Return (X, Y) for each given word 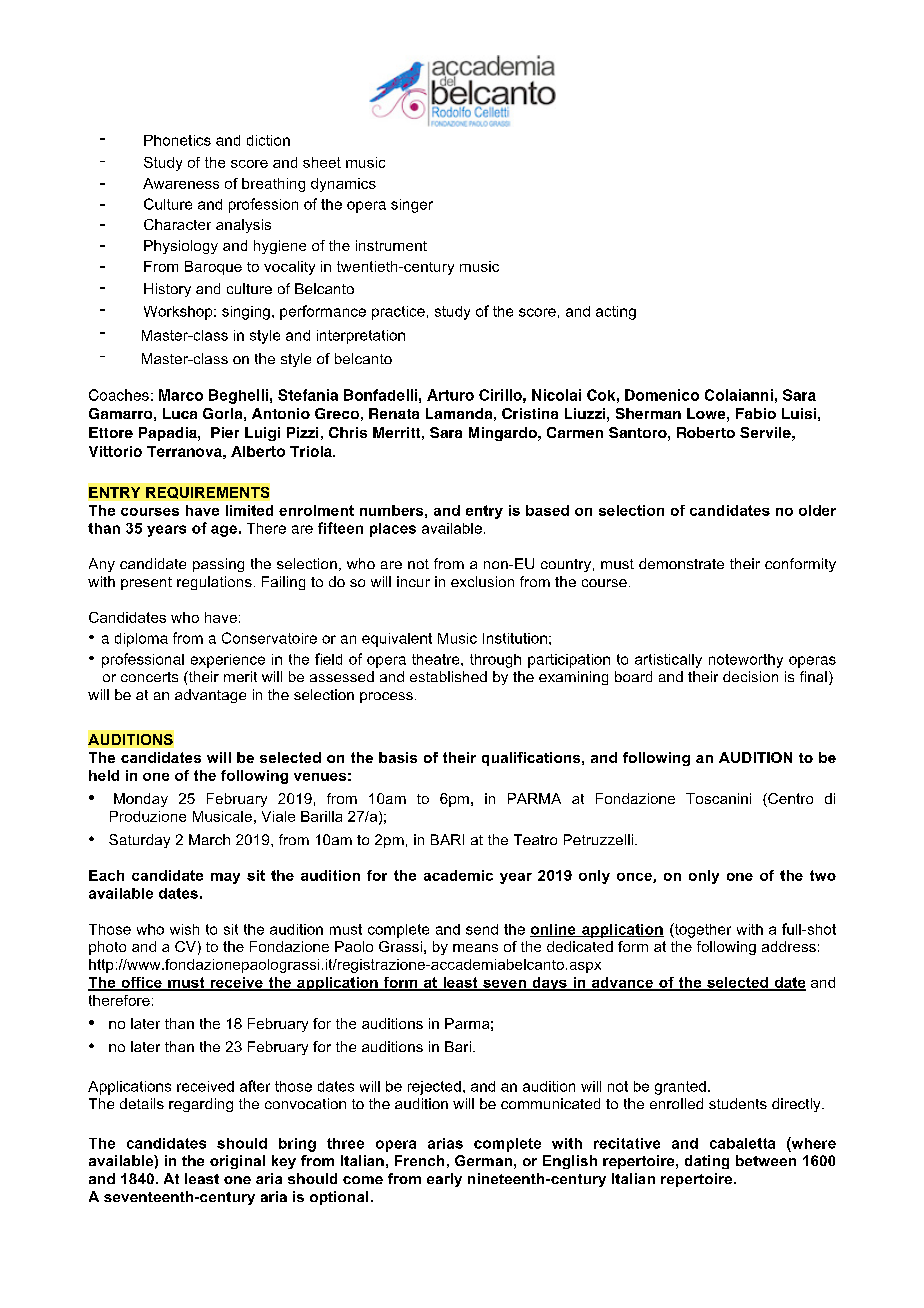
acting (616, 313)
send (482, 929)
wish (184, 929)
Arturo (450, 395)
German (483, 1160)
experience (228, 661)
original (237, 1162)
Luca (180, 413)
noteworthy (746, 661)
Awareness (181, 183)
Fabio (756, 413)
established (448, 676)
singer (412, 206)
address (789, 946)
